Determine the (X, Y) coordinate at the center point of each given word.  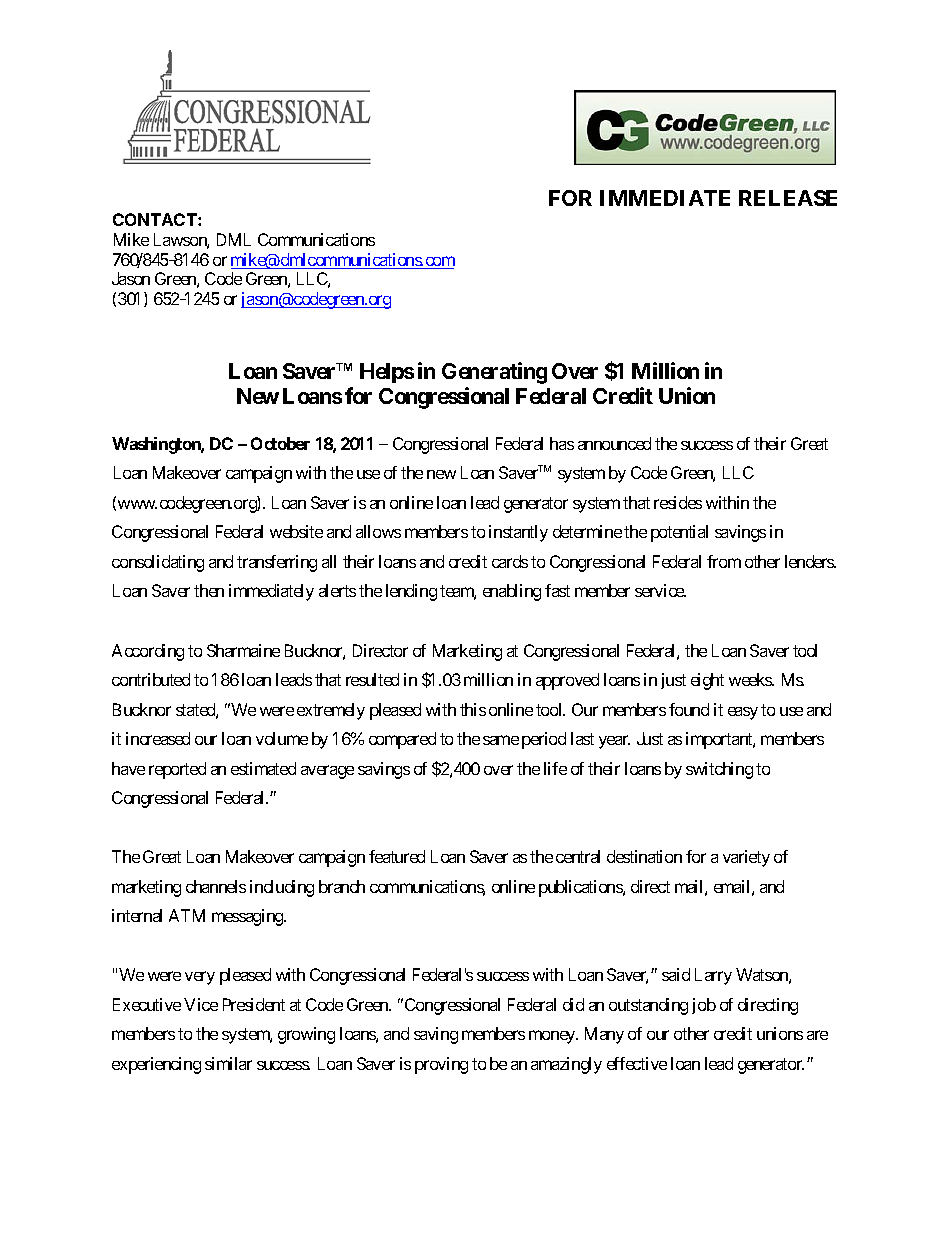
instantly (518, 533)
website (296, 531)
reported (177, 770)
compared (402, 740)
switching (719, 770)
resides (678, 502)
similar (228, 1063)
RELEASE (788, 198)
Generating (494, 373)
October (280, 443)
